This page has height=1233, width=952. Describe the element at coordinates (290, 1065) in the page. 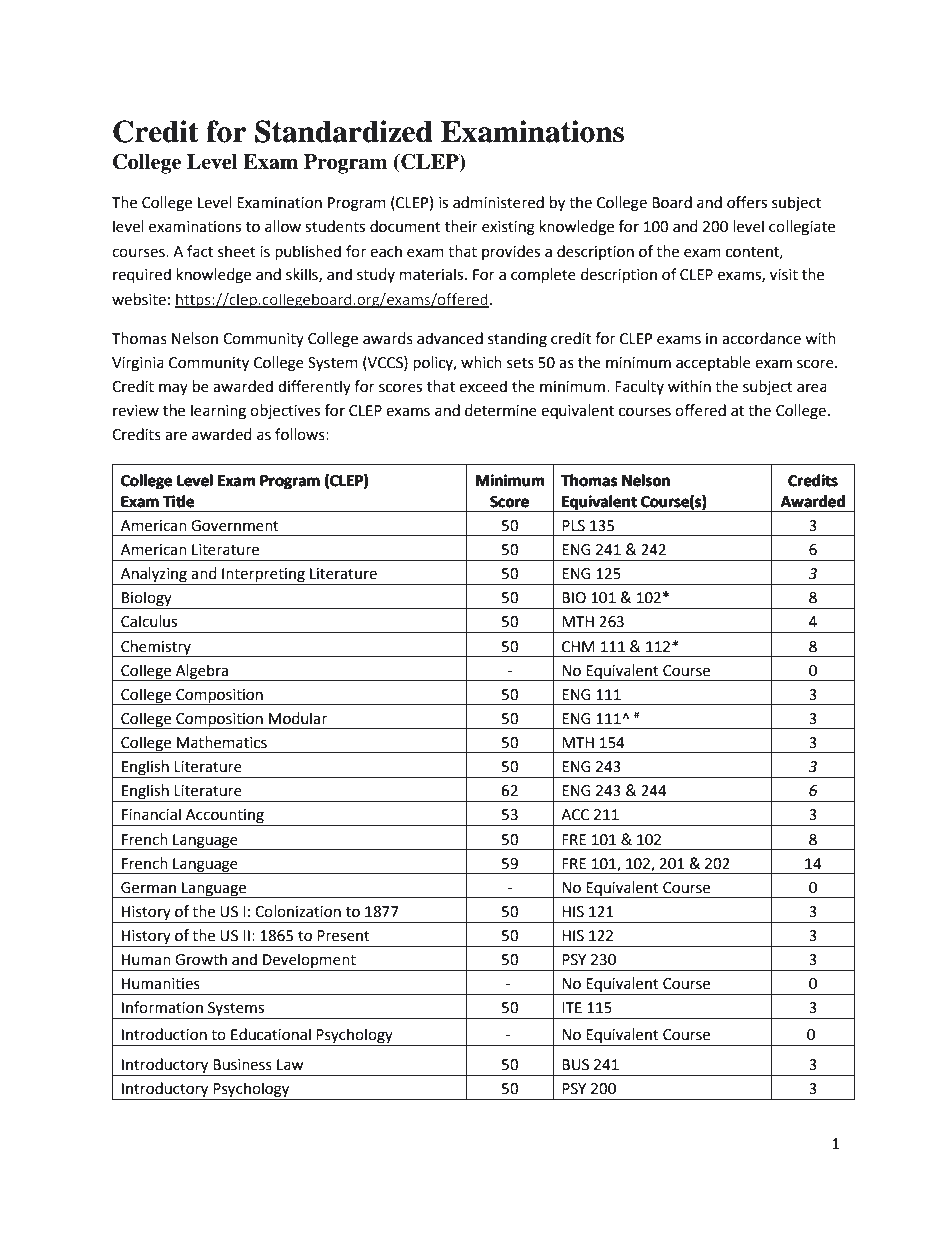

I see `Law` at that location.
